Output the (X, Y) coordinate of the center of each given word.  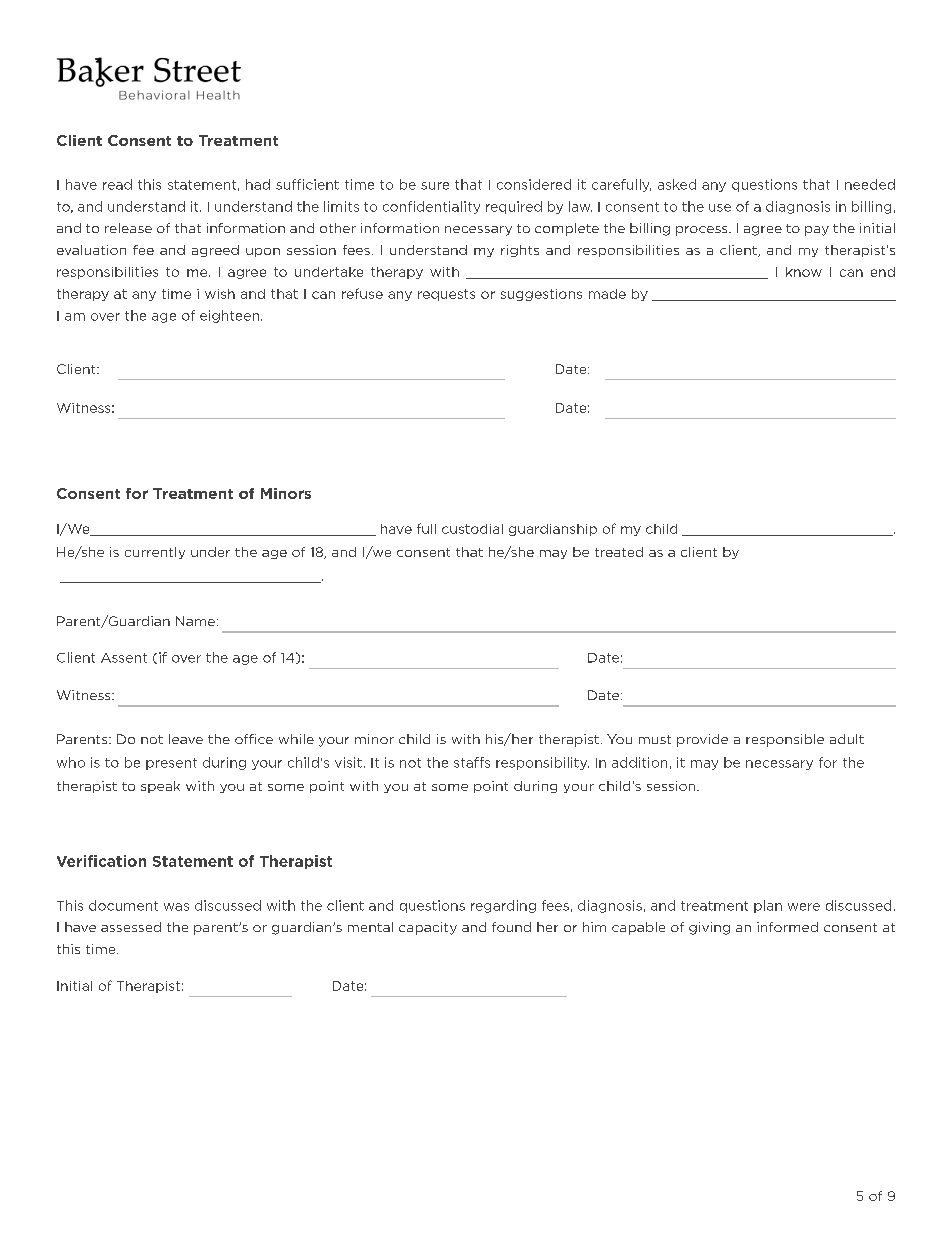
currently (155, 553)
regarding (503, 906)
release (128, 228)
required (514, 207)
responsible (785, 740)
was (176, 907)
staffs (472, 762)
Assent (124, 658)
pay (817, 231)
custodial (472, 529)
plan (768, 906)
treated (619, 552)
